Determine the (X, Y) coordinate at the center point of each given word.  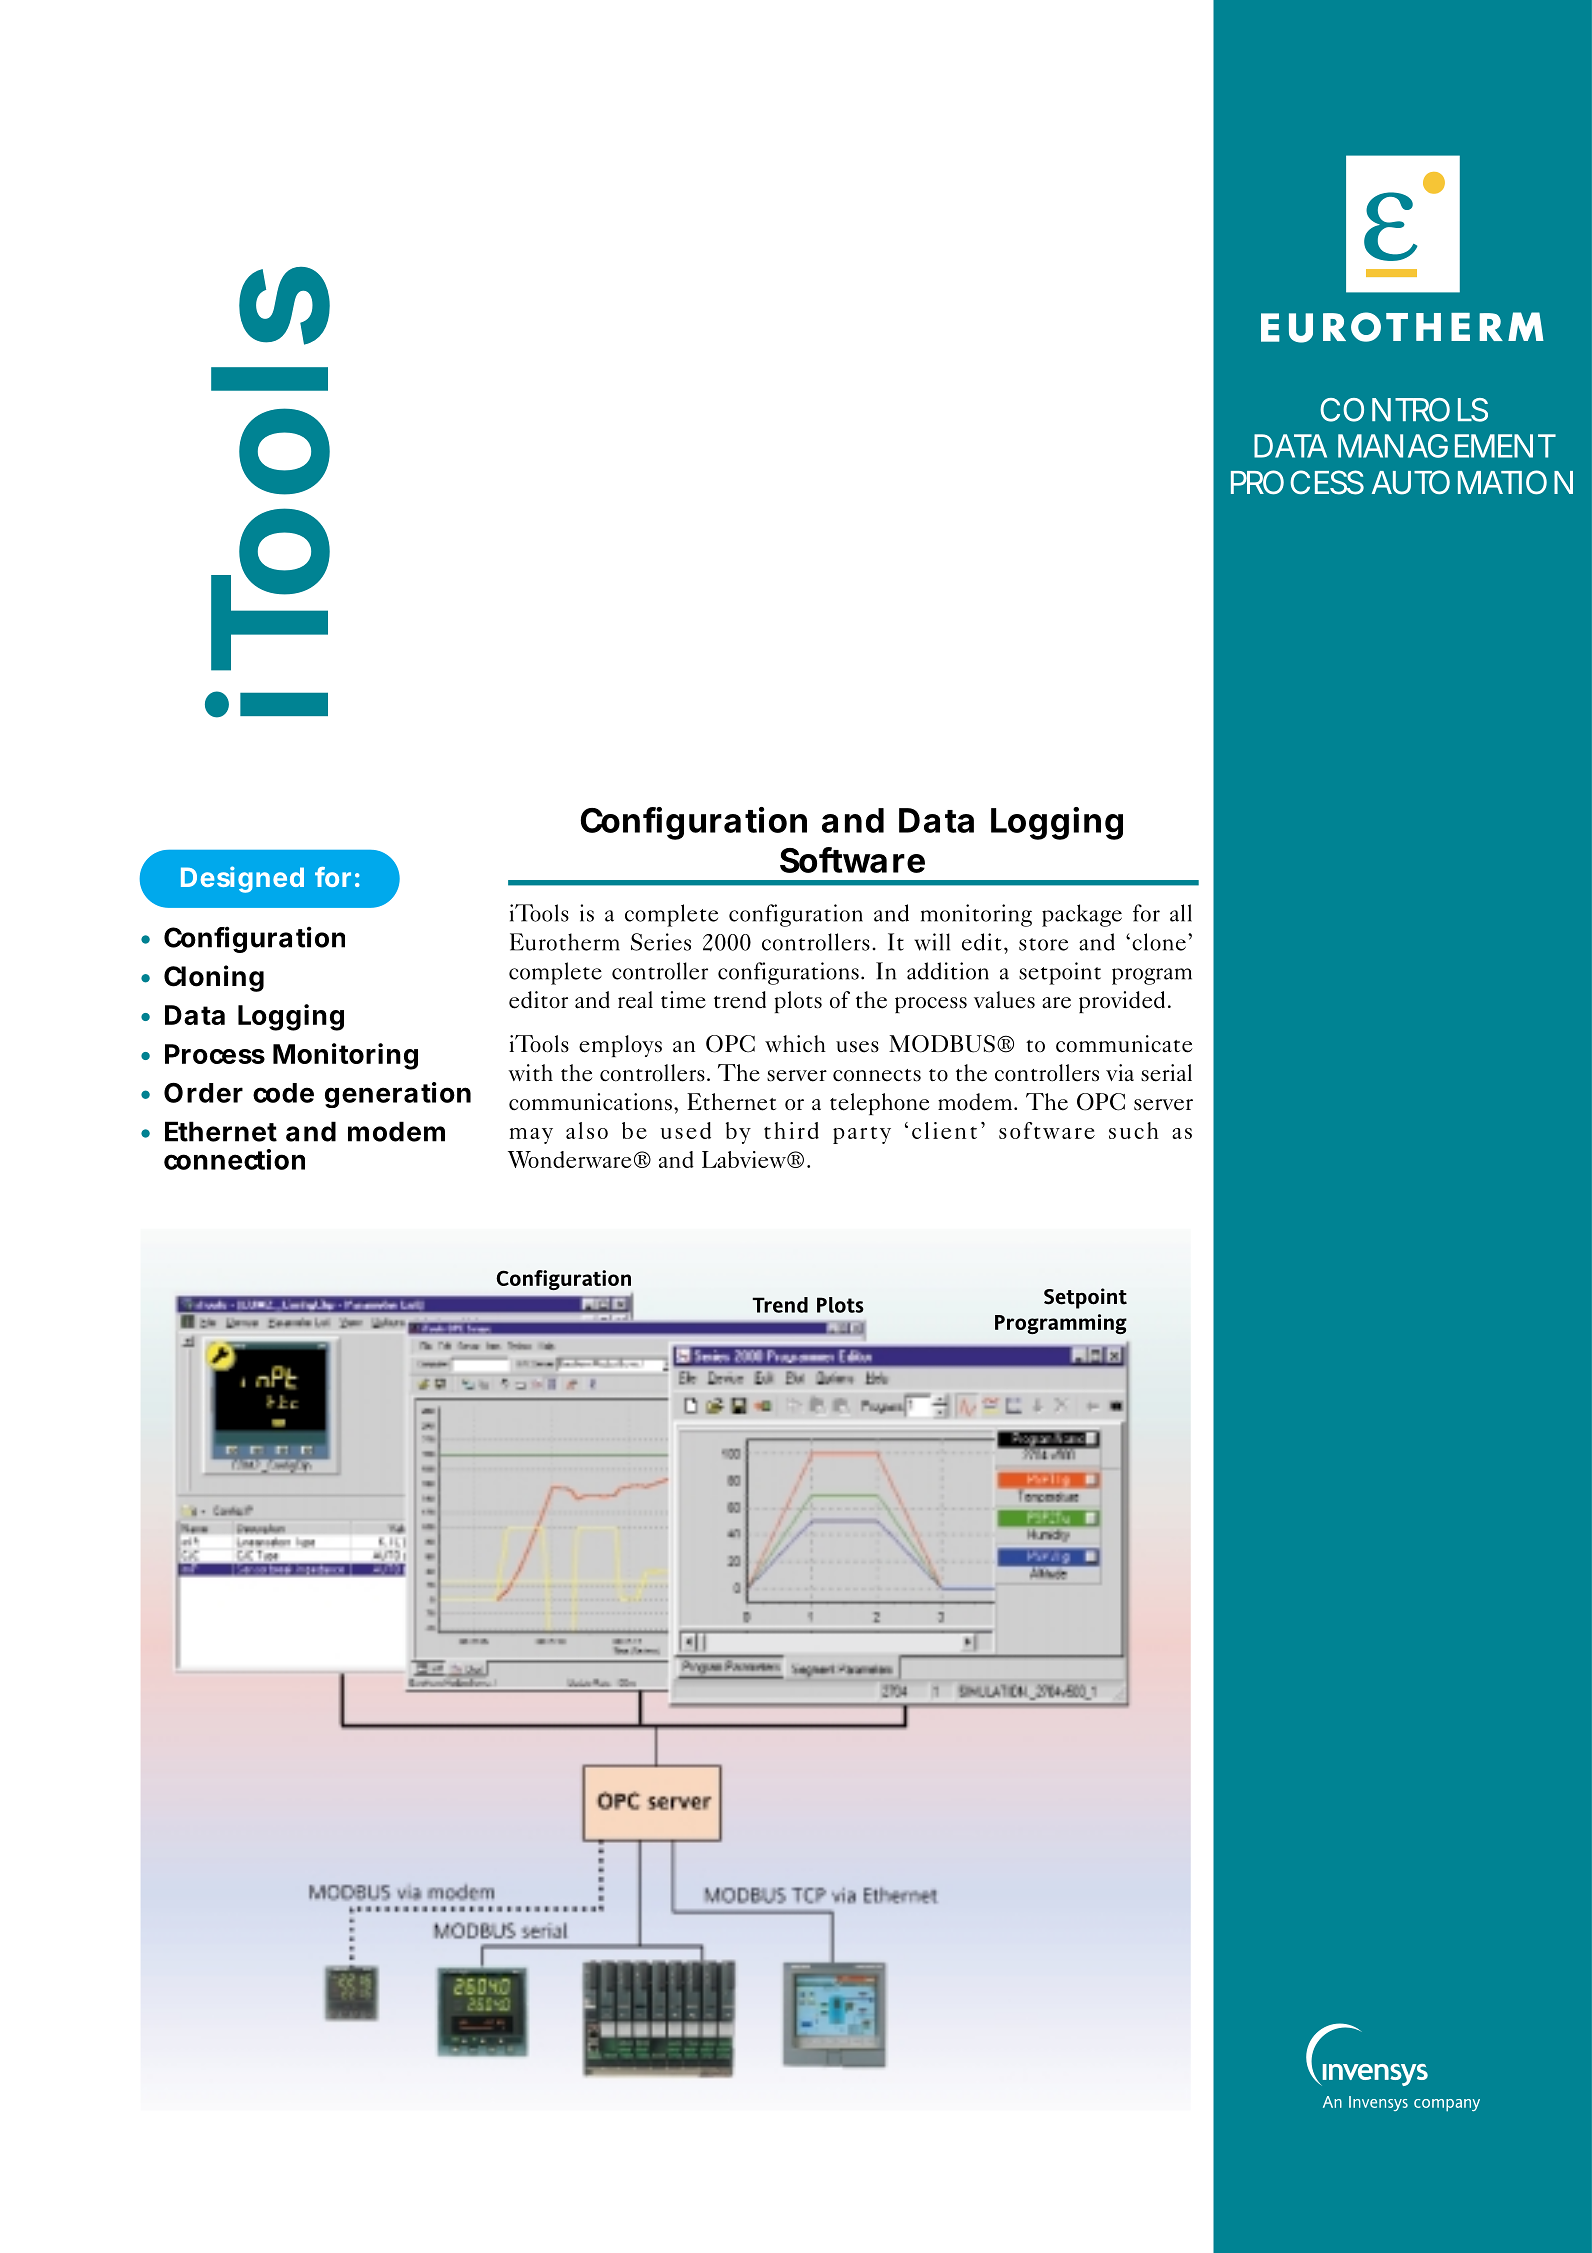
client (944, 1130)
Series (661, 942)
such (1134, 1130)
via (1120, 1072)
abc (1393, 2067)
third (791, 1130)
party (862, 1135)
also (587, 1130)
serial (1166, 1073)
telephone (879, 1104)
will (932, 942)
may (531, 1136)
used (685, 1130)
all (1181, 913)
